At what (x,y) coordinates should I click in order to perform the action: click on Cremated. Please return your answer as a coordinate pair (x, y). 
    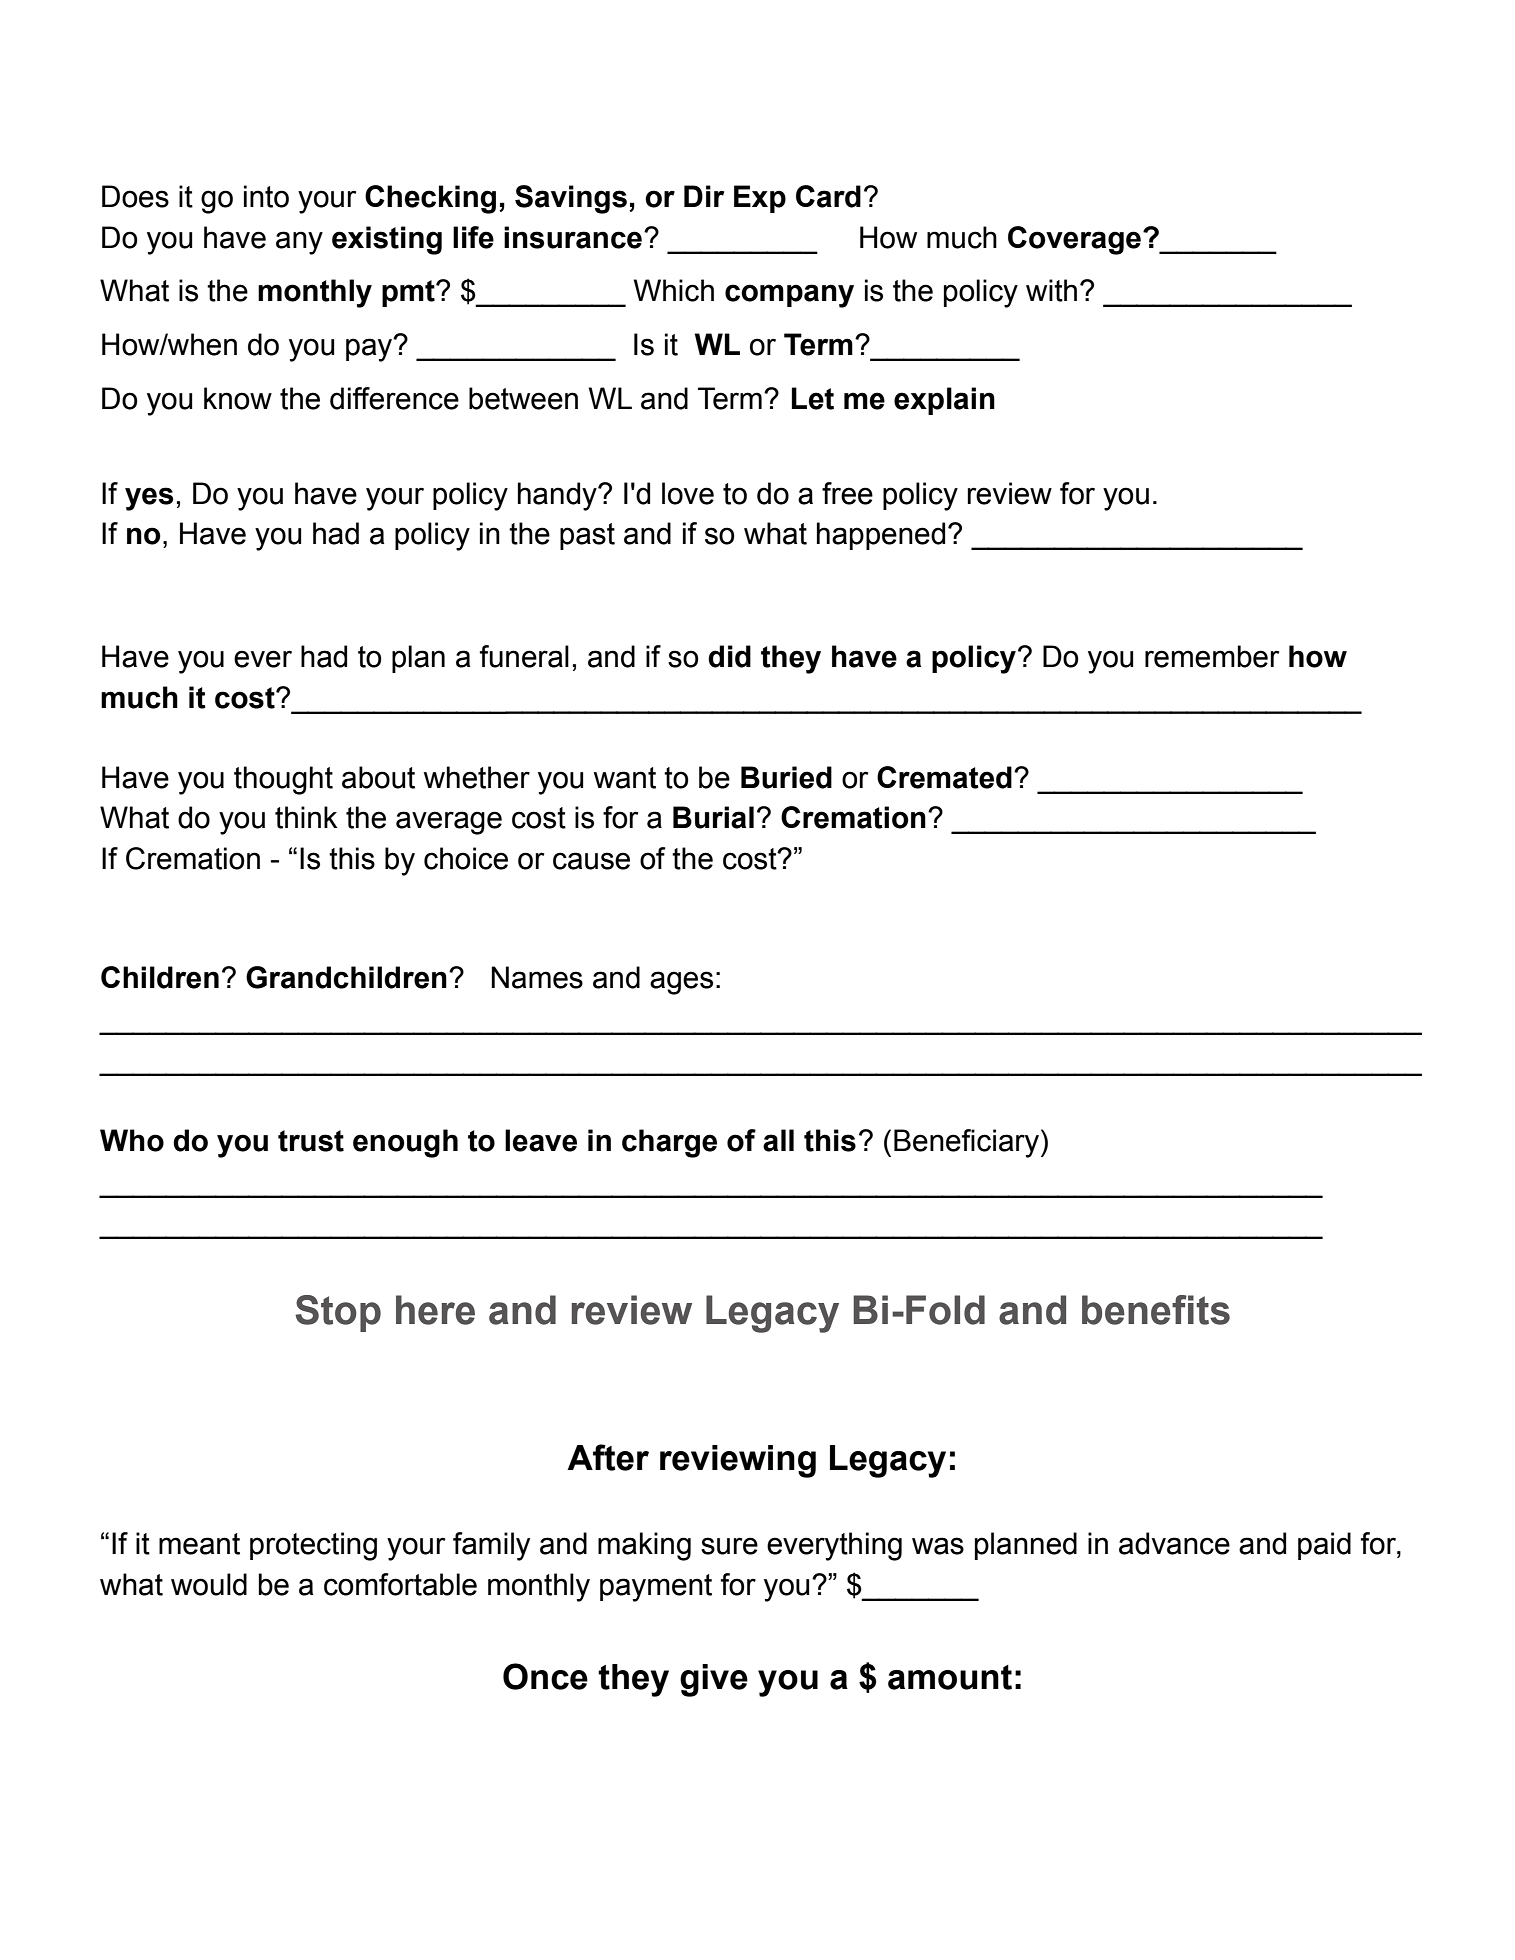
    Looking at the image, I should click on (944, 777).
